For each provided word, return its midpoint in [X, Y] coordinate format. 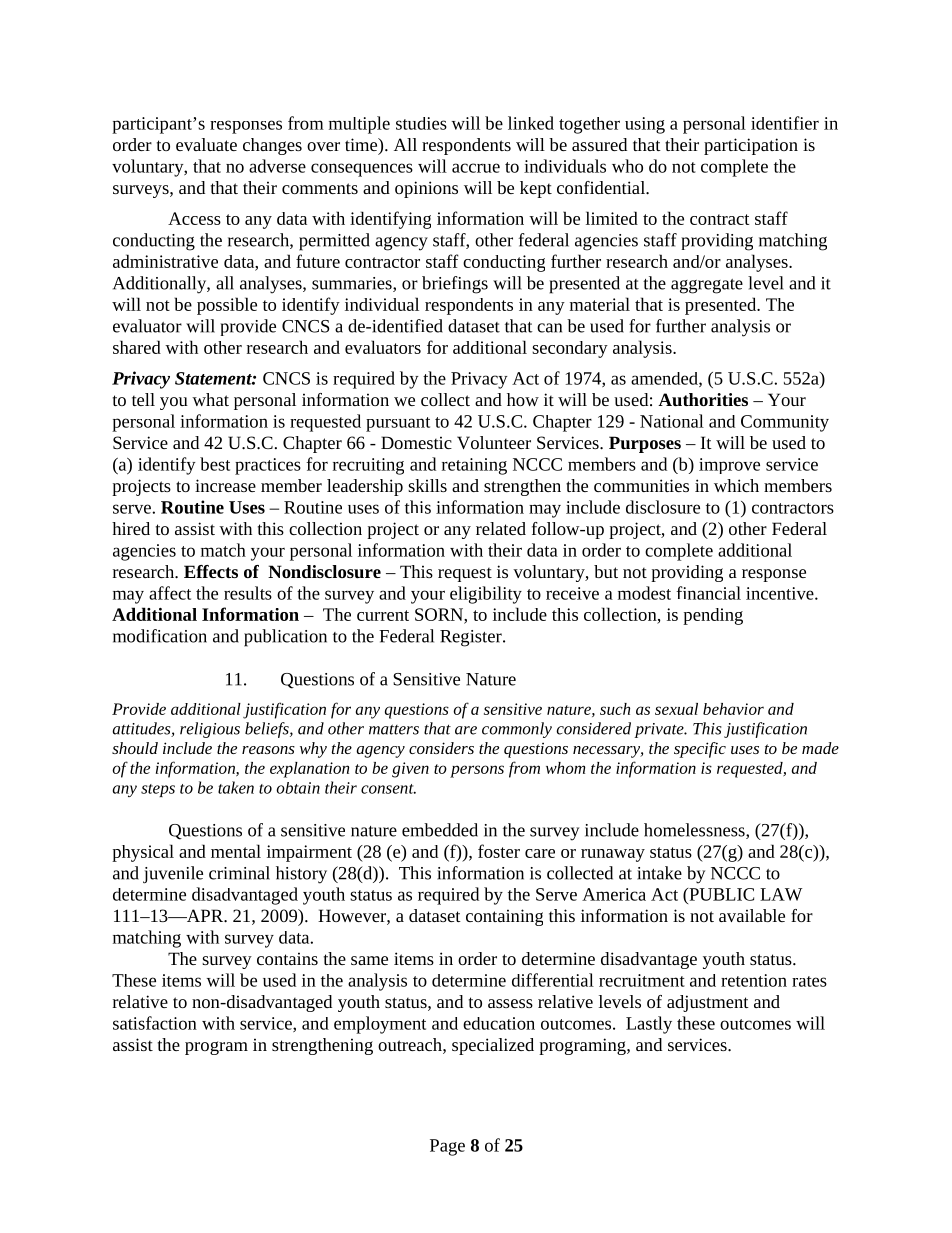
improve [729, 466]
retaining [474, 466]
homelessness [695, 831]
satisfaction [155, 1023]
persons [477, 771]
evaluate [206, 144]
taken [236, 787]
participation [751, 146]
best [215, 464]
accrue [476, 168]
